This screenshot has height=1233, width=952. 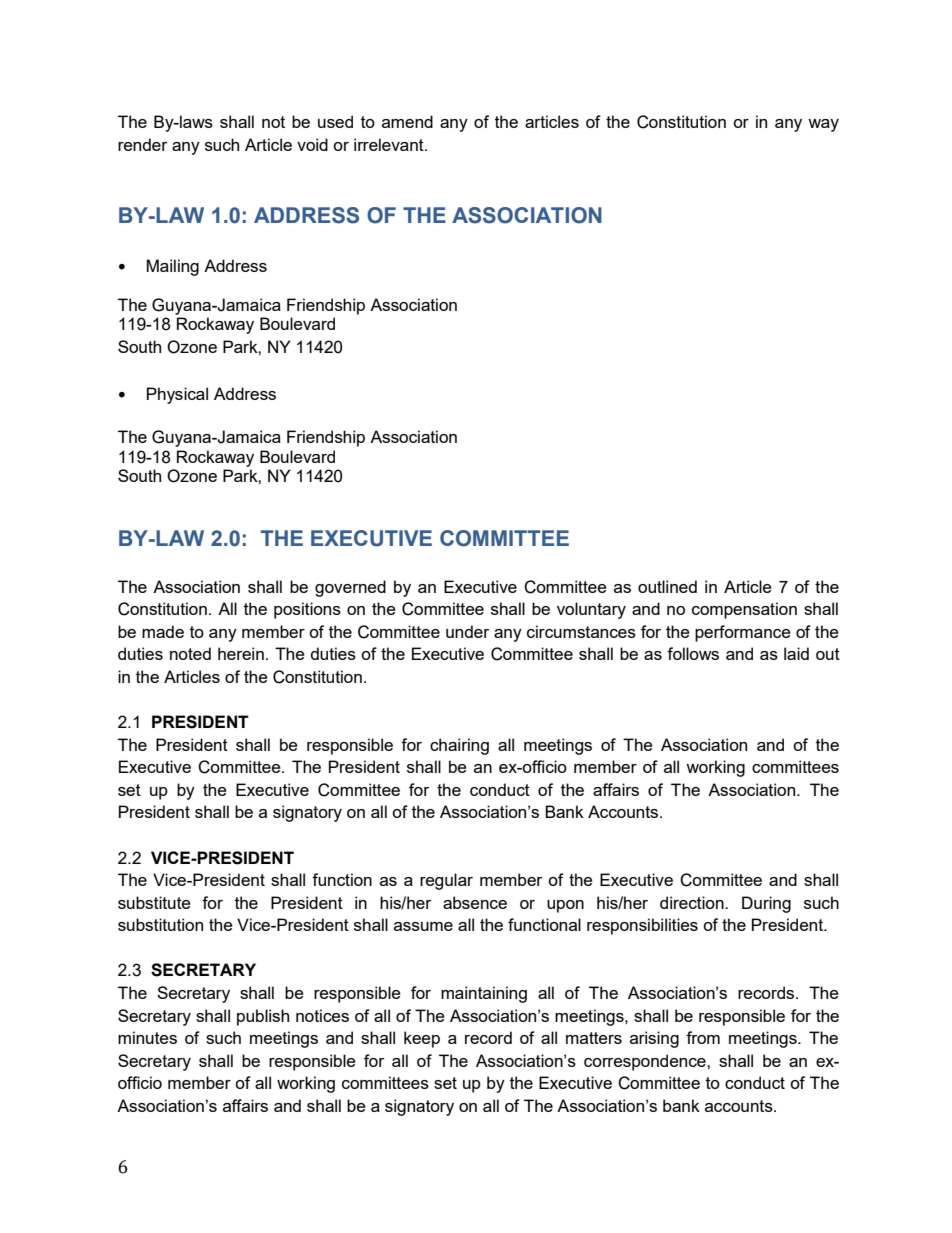 What do you see at coordinates (744, 610) in the screenshot?
I see `compensation` at bounding box center [744, 610].
